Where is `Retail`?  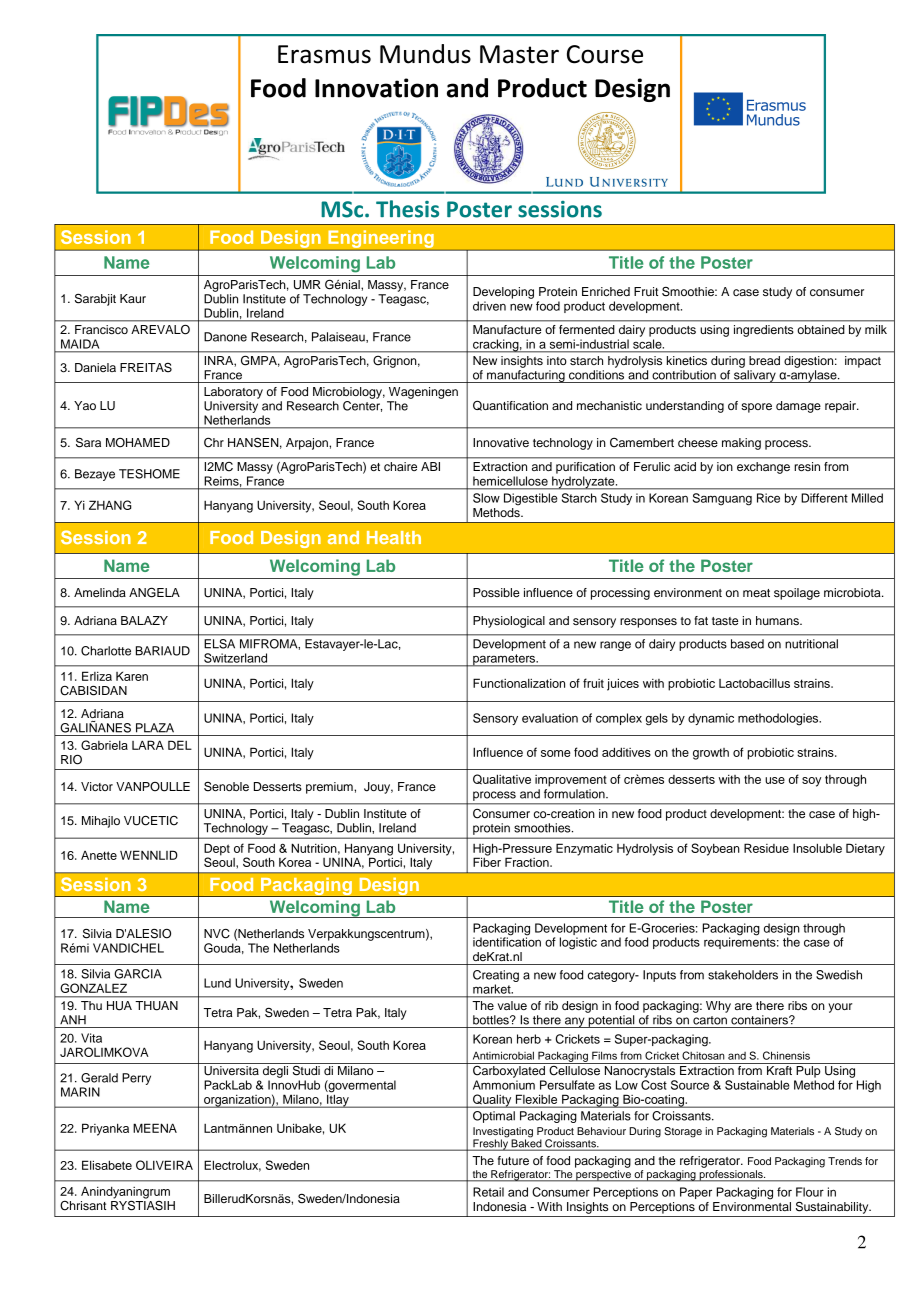
Retail is located at coordinates (488, 1192).
